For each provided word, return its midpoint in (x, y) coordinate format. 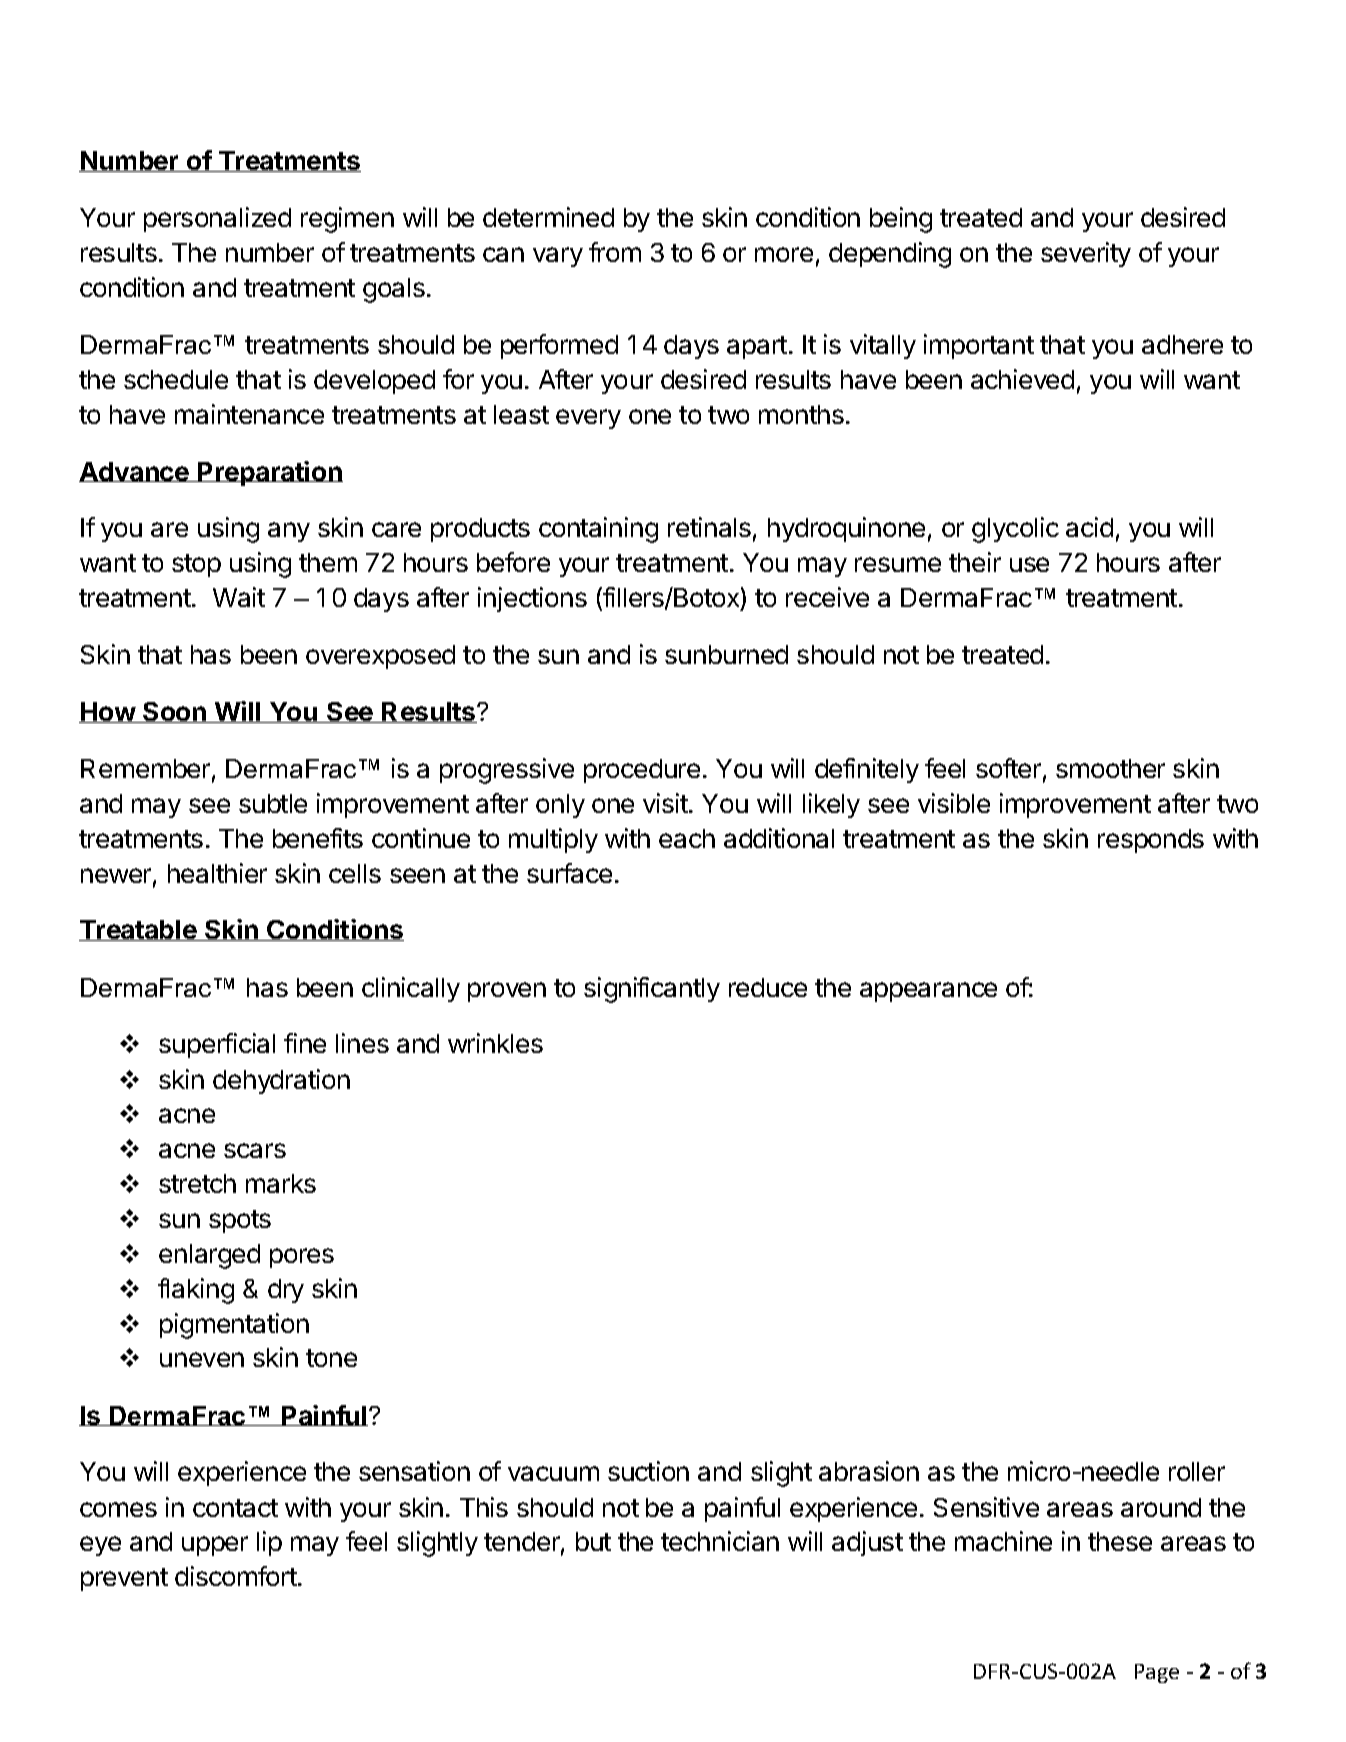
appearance (928, 992)
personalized (217, 219)
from (615, 252)
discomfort (236, 1576)
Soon (175, 712)
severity (1086, 254)
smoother (1110, 768)
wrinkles (495, 1043)
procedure (642, 771)
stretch (197, 1183)
